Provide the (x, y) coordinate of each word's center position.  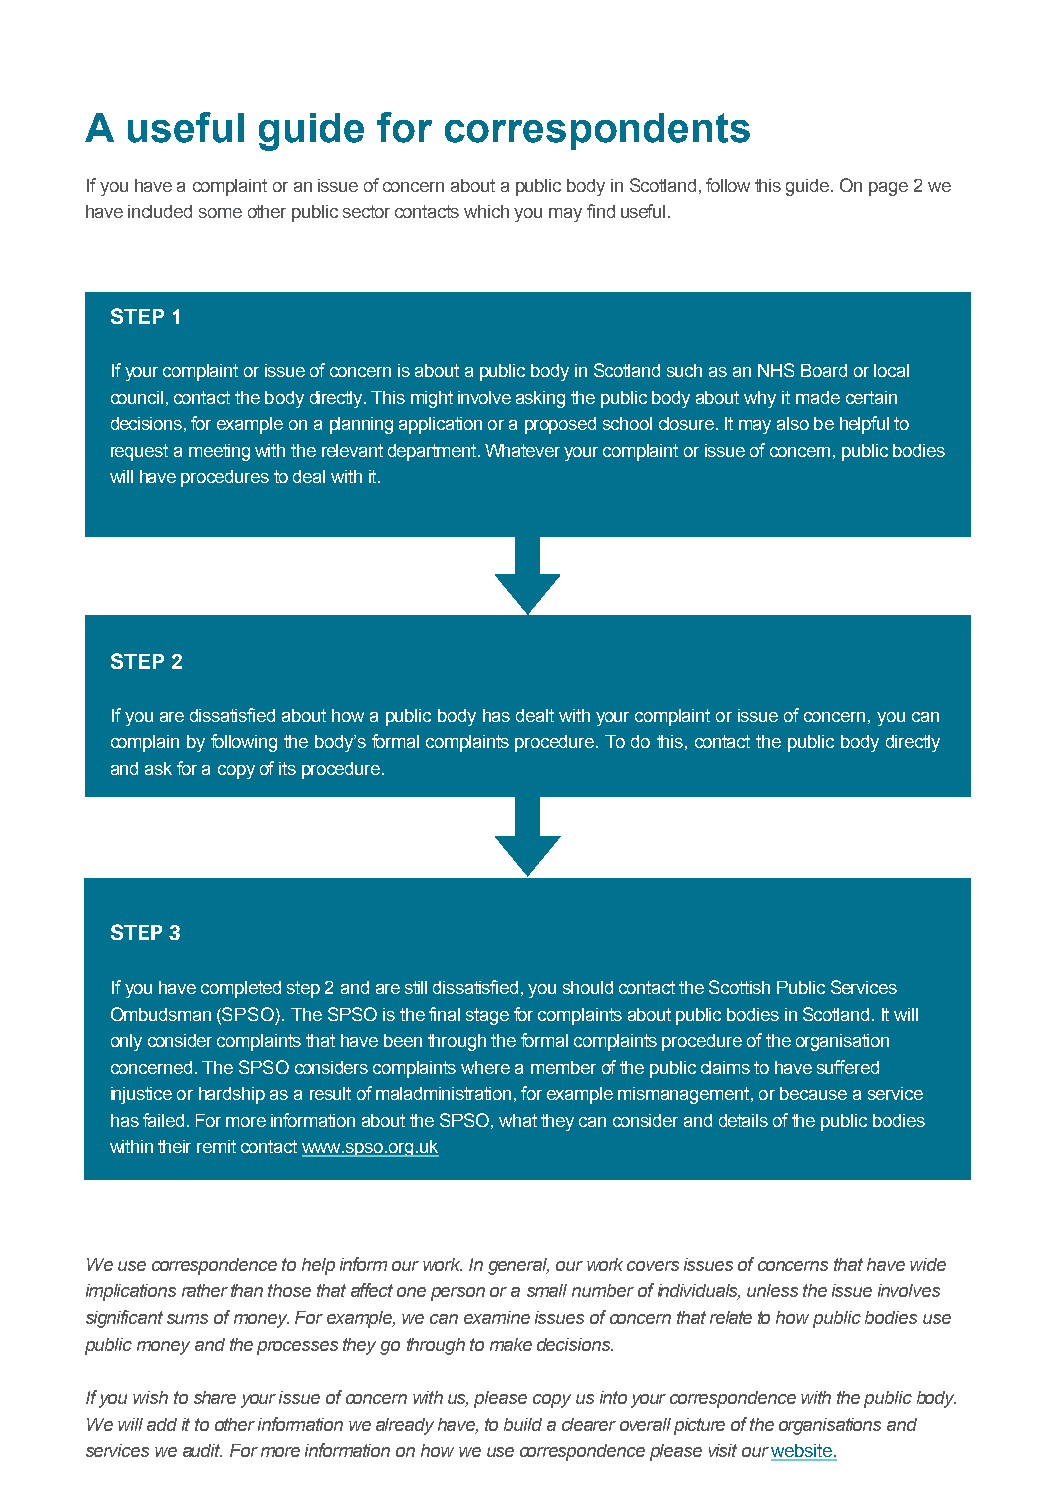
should (588, 987)
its (287, 768)
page (888, 189)
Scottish (739, 987)
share (215, 1397)
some (220, 213)
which (486, 211)
